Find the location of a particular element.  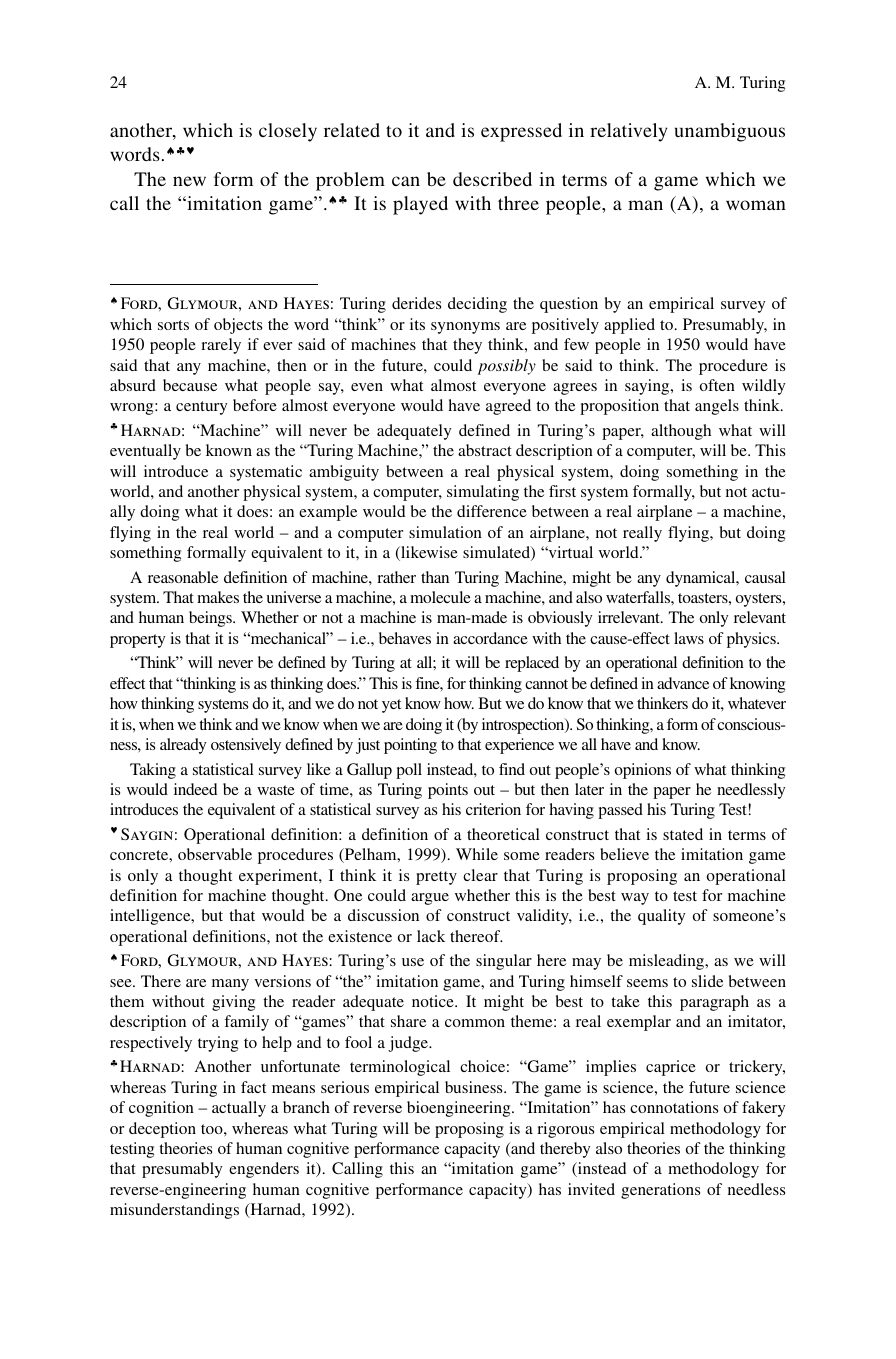

often is located at coordinates (717, 385).
